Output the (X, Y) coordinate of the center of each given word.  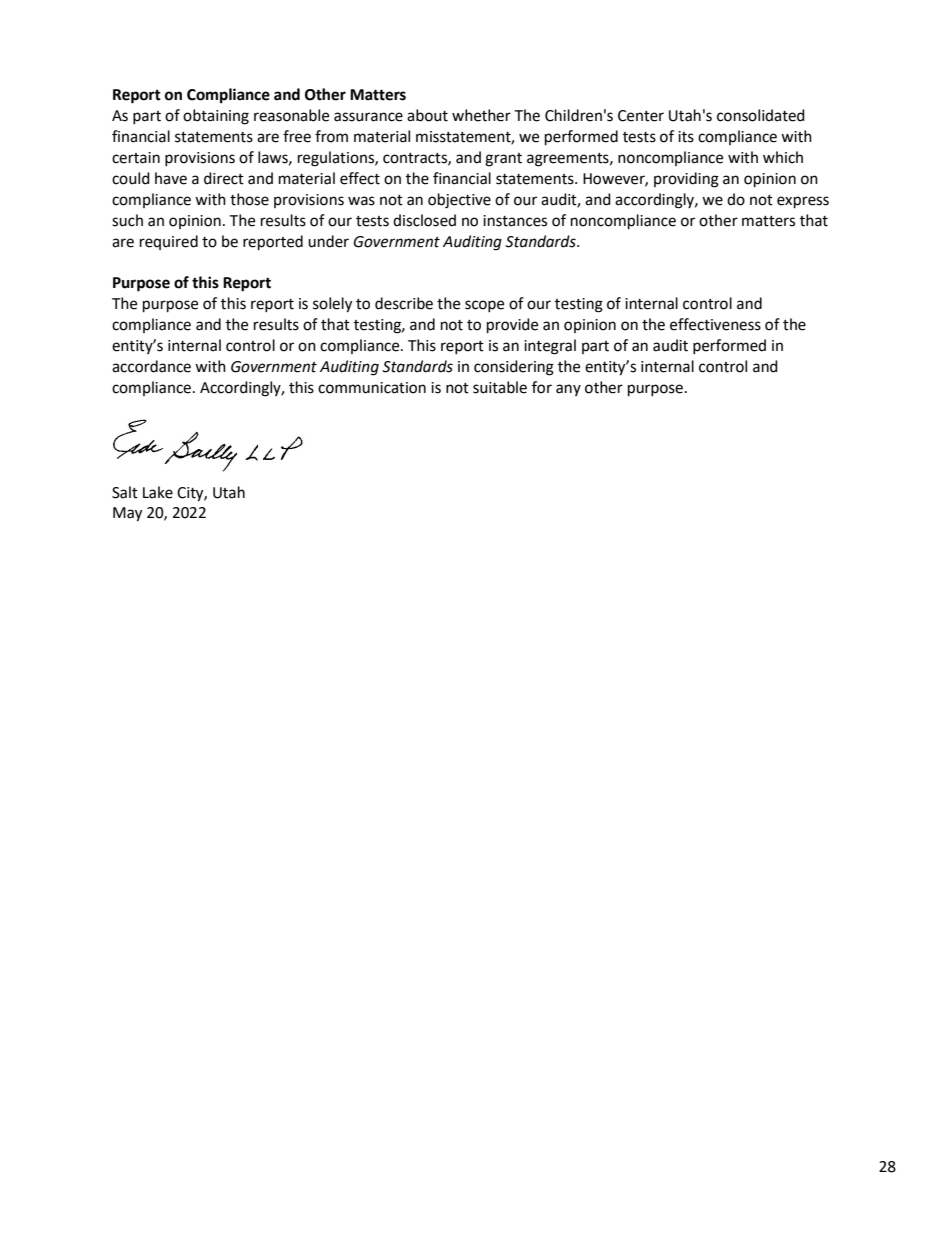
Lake (158, 492)
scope (484, 306)
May (127, 514)
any (568, 390)
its (686, 137)
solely (332, 305)
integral (550, 347)
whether (481, 115)
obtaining (216, 117)
